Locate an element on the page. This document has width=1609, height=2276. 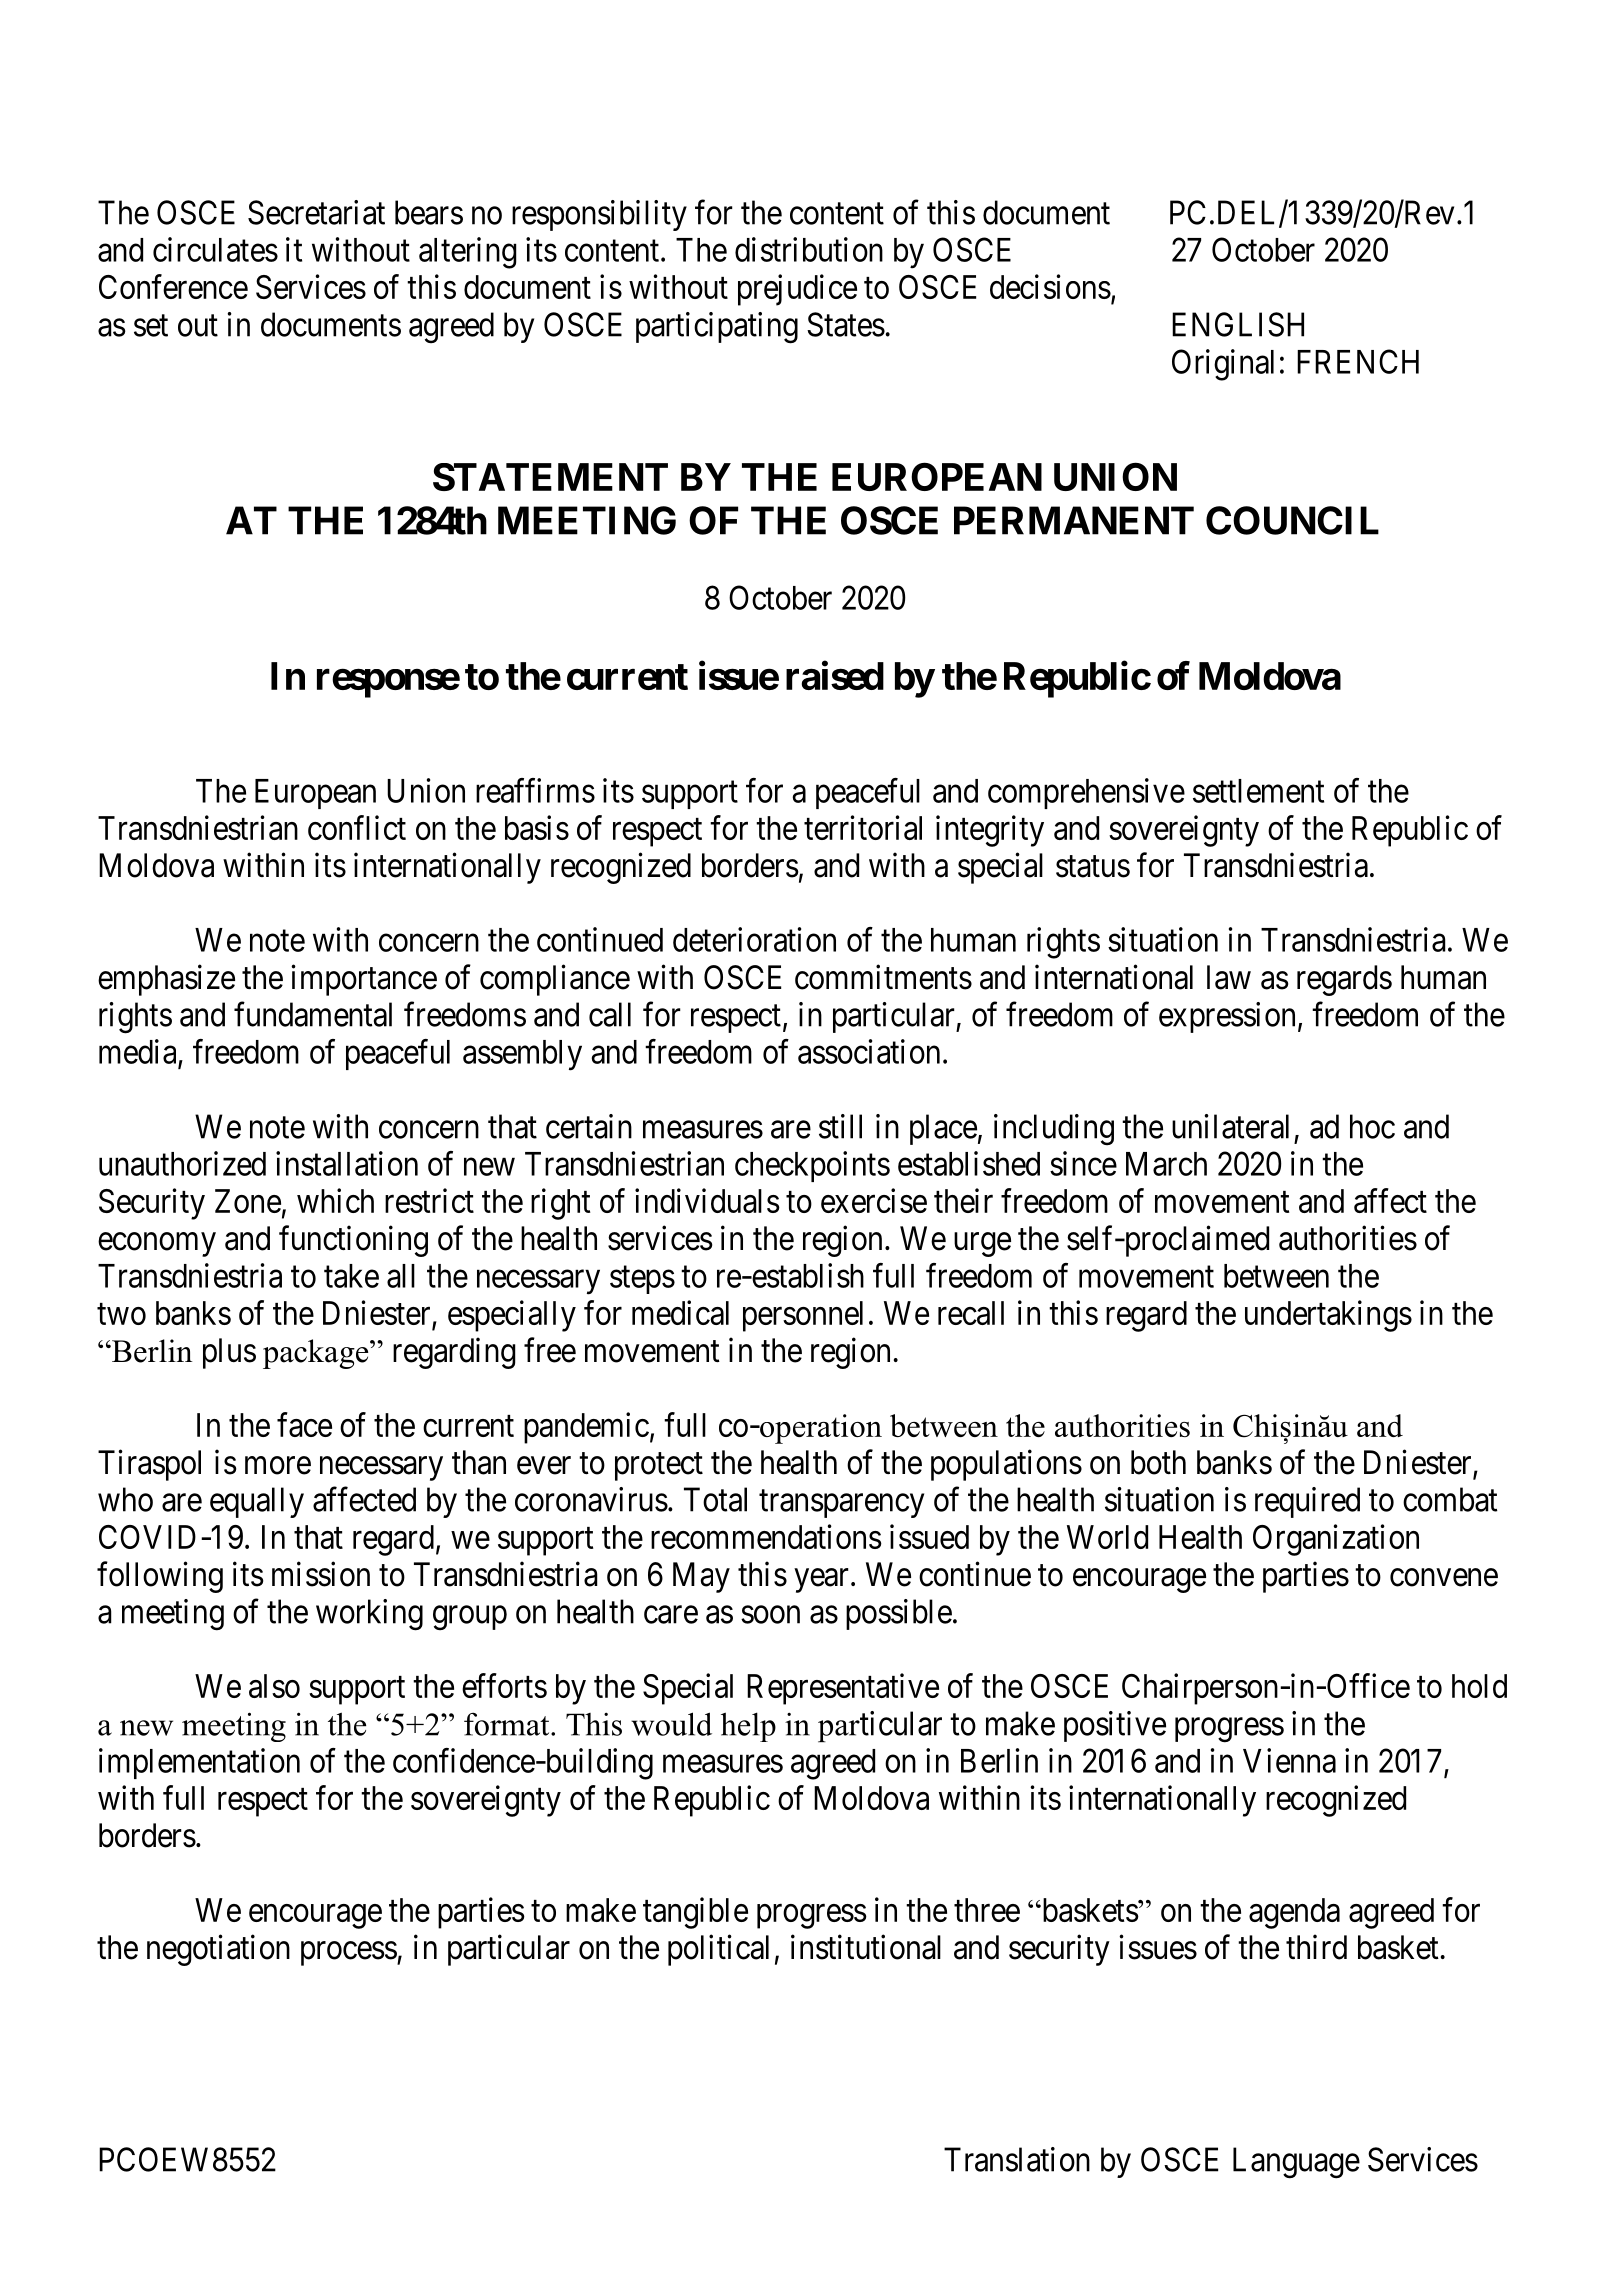
ENGLISH is located at coordinates (1238, 324).
